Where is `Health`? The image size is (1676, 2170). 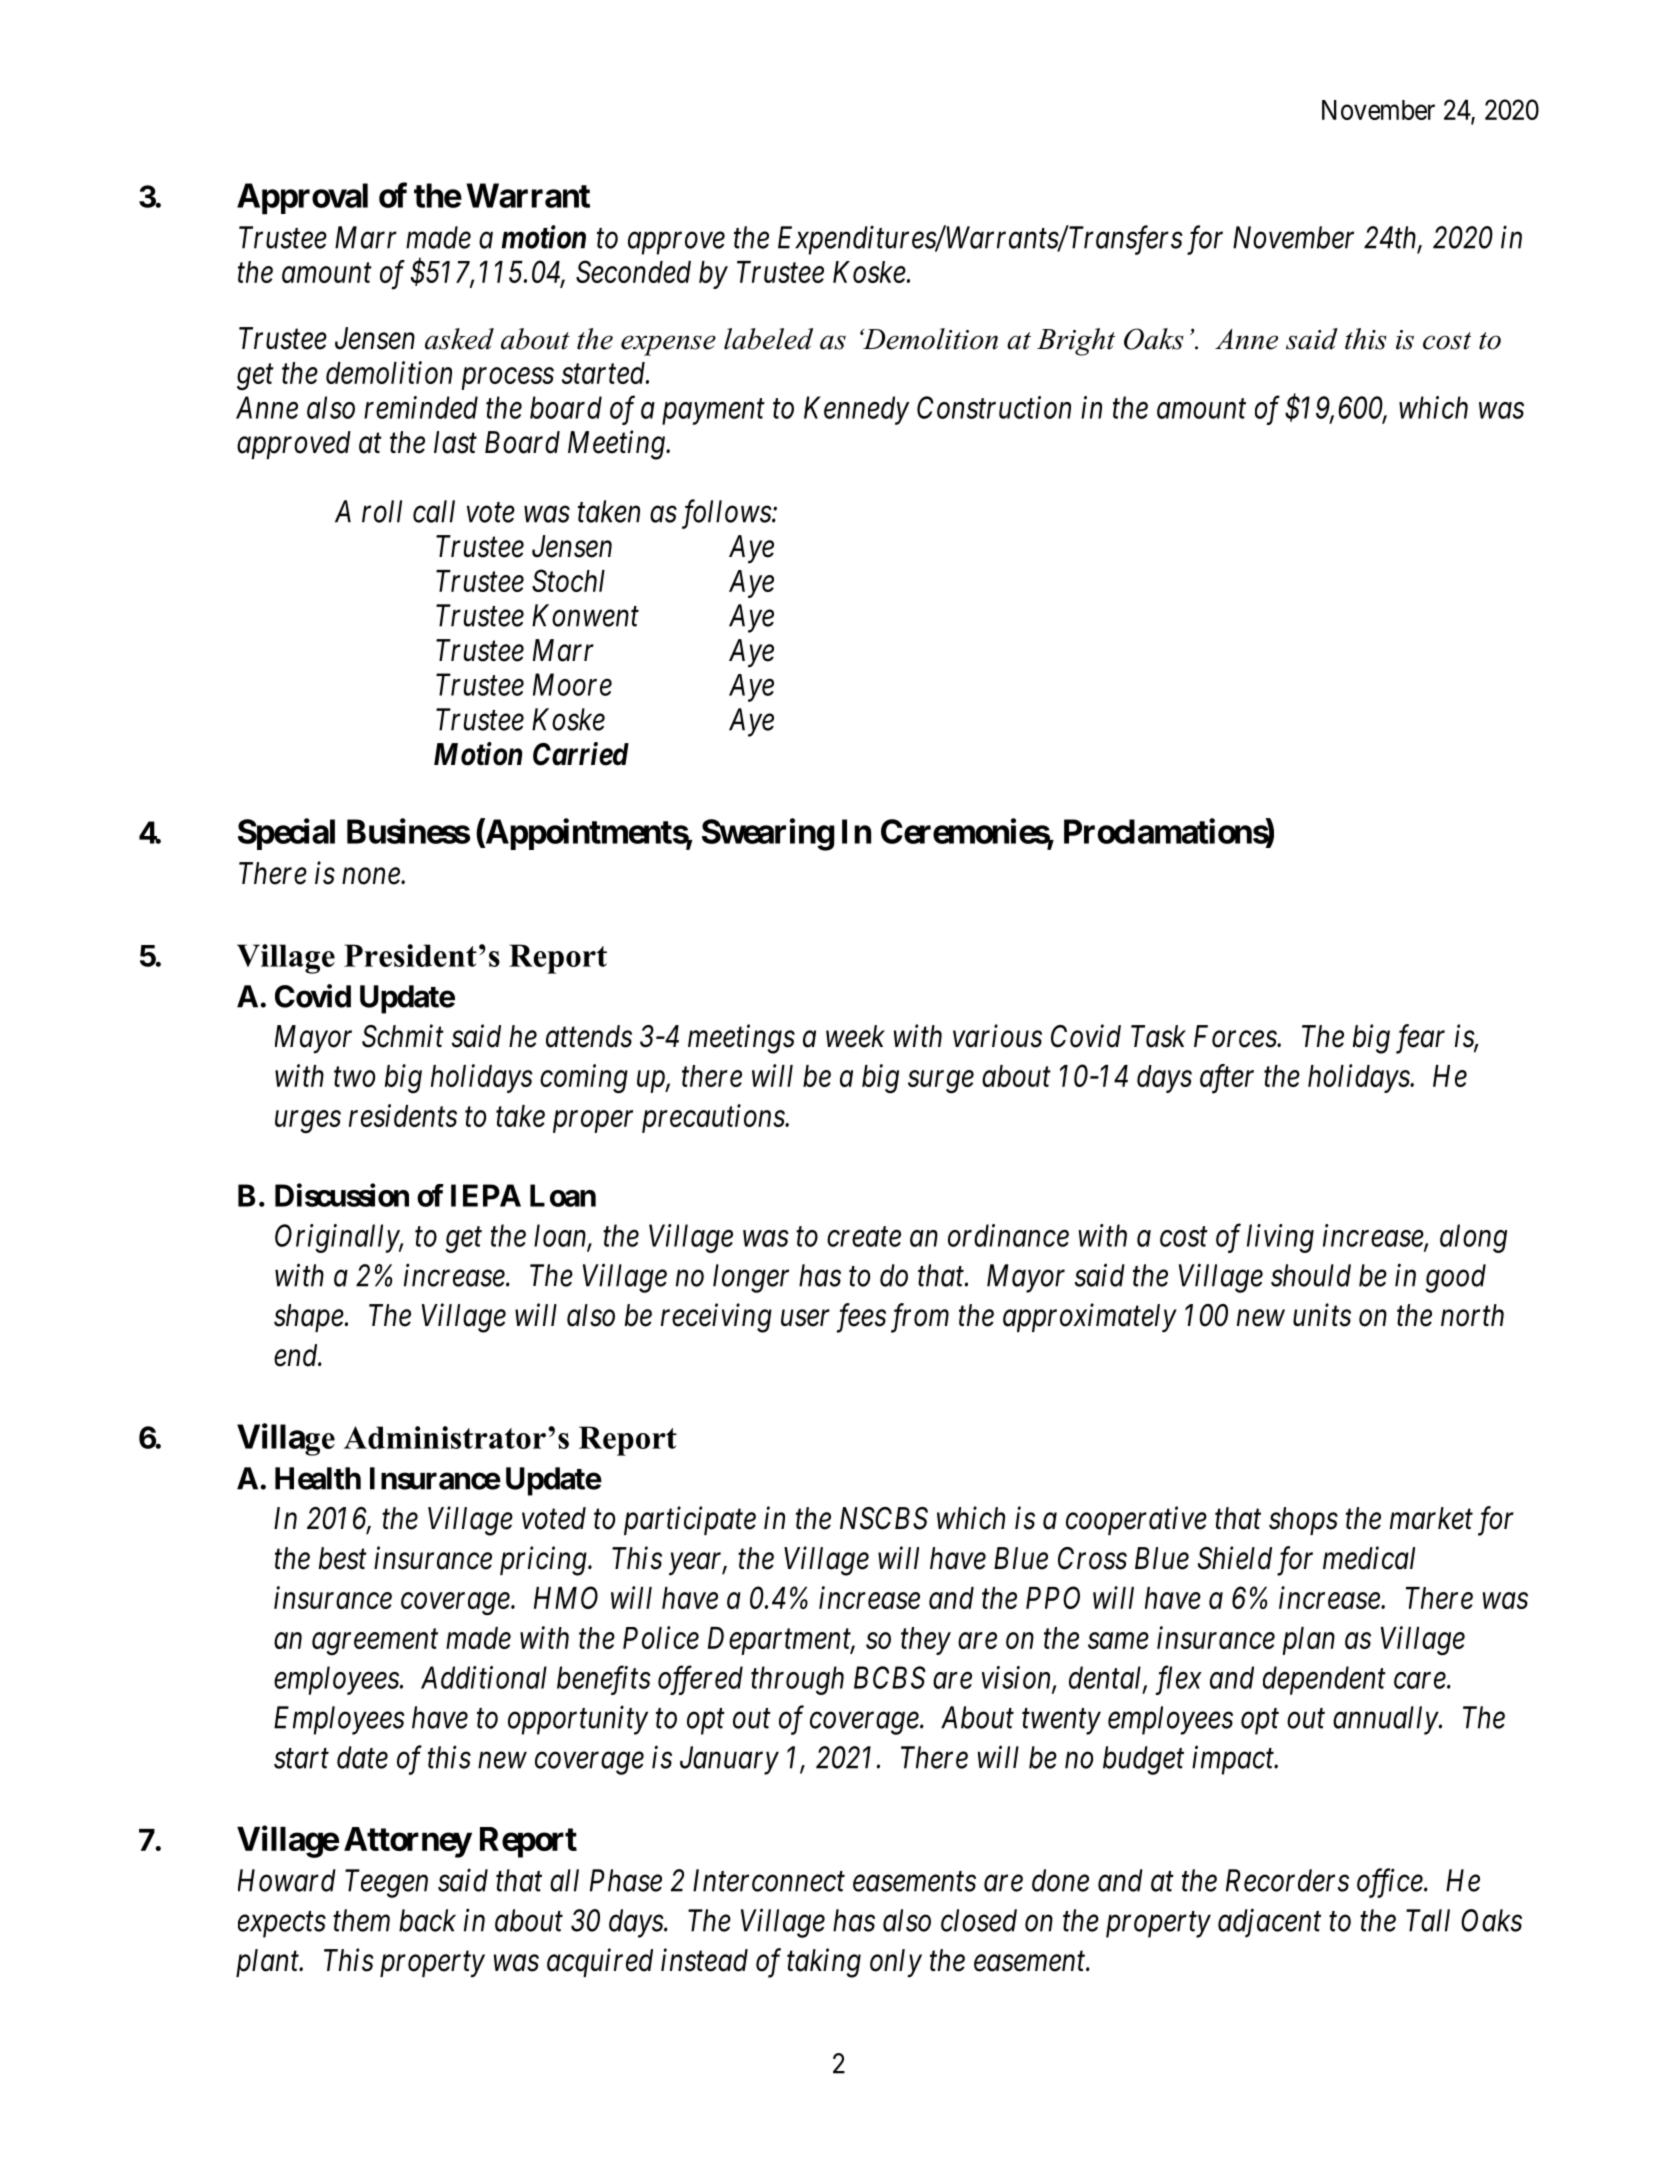 Health is located at coordinates (318, 1478).
